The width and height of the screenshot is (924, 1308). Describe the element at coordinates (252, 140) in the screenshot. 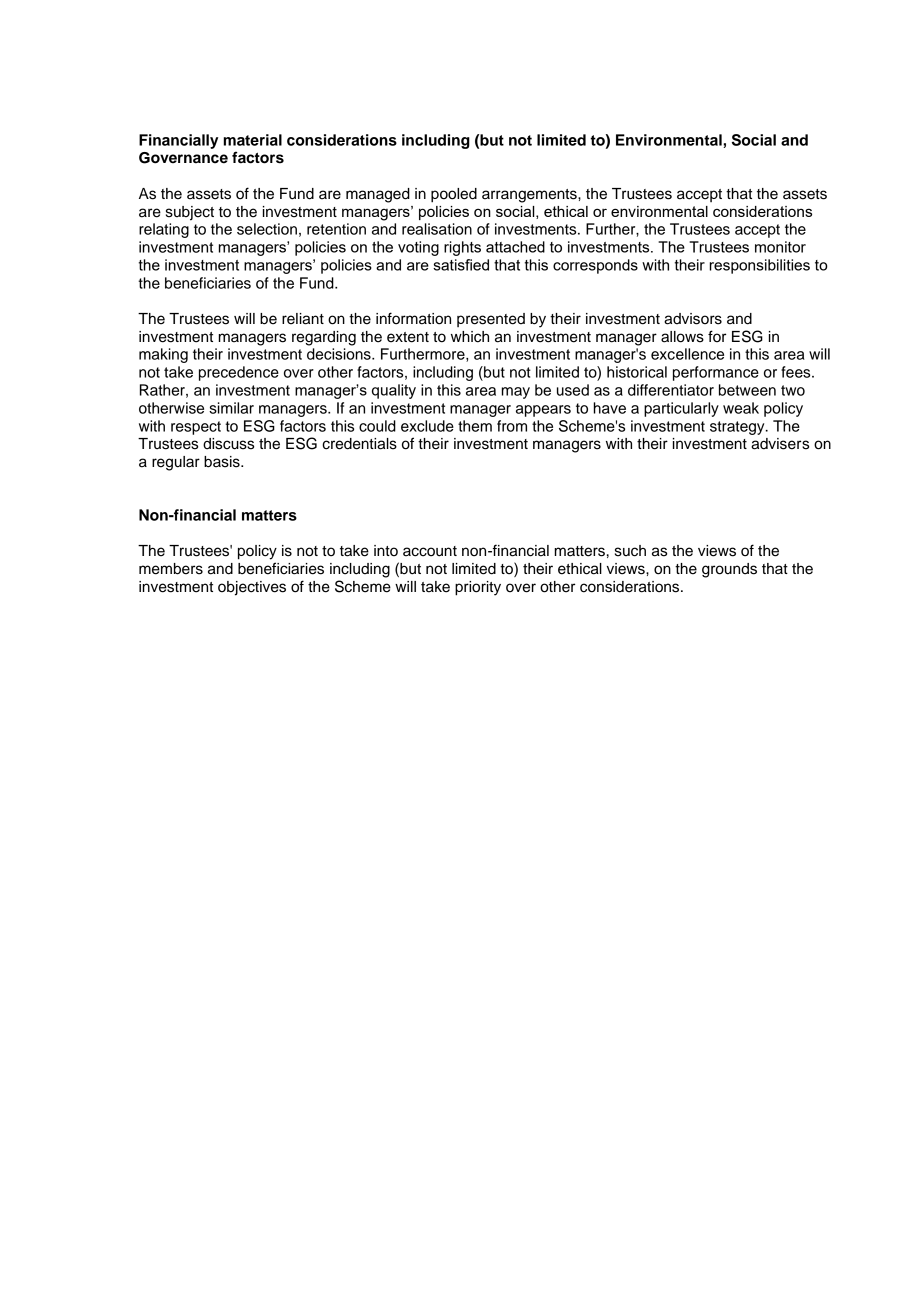

I see `material` at that location.
